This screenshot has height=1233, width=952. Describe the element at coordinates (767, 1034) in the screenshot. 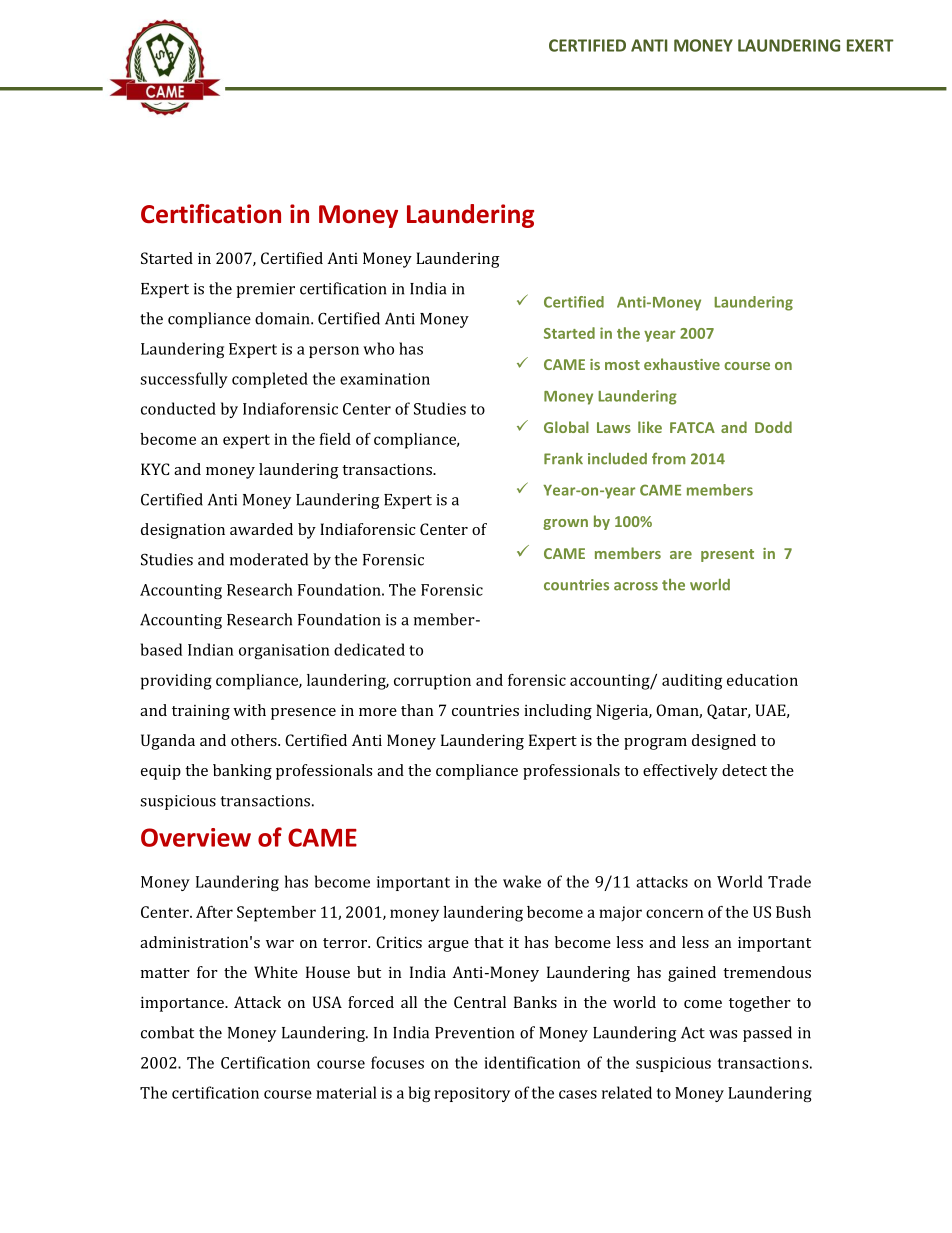

I see `passed` at that location.
